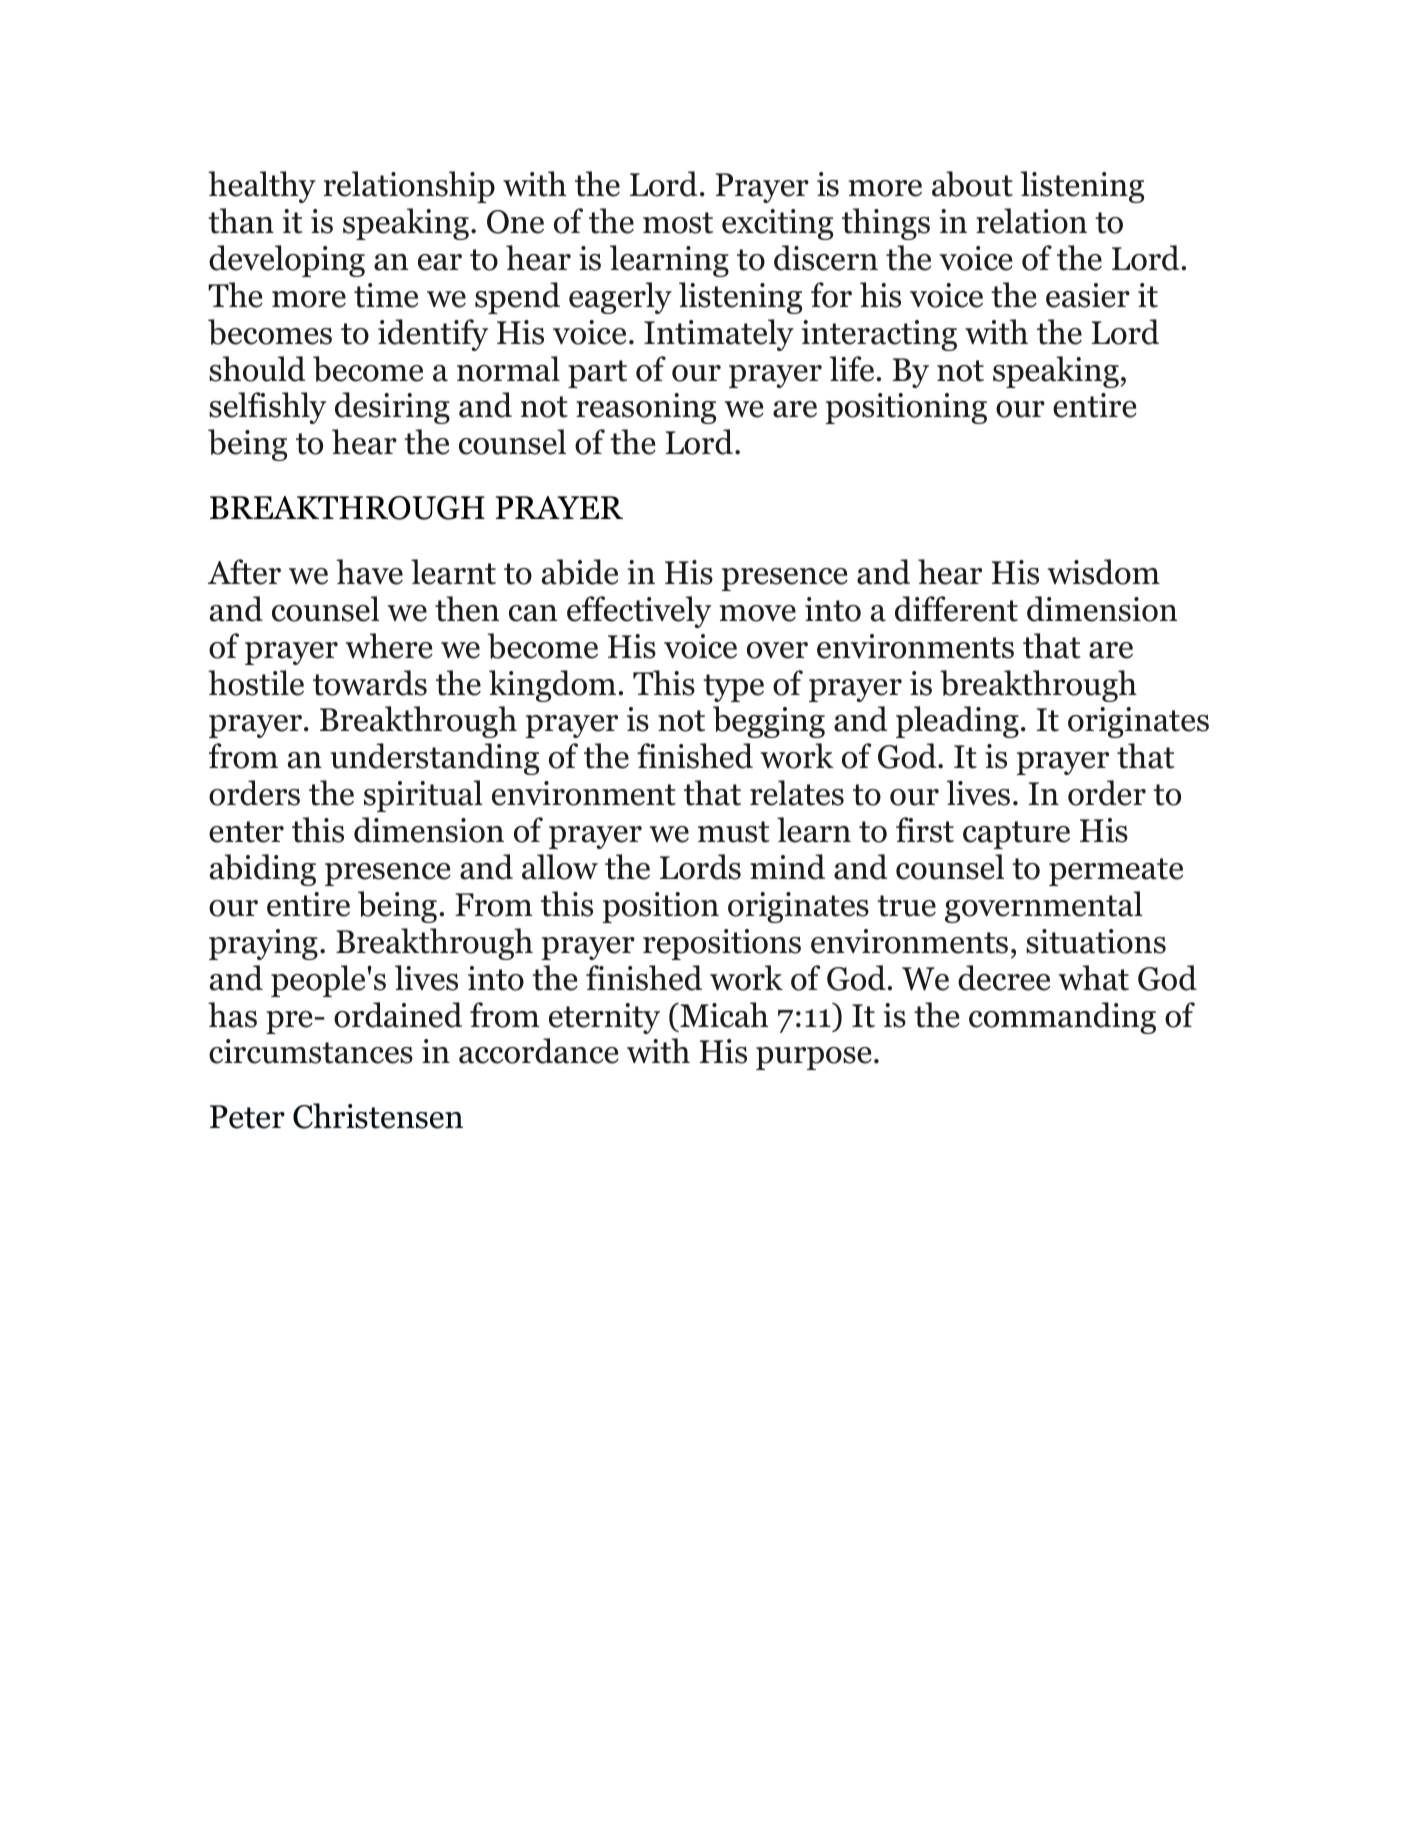 The height and width of the document is (1837, 1419). I want to click on most, so click(678, 223).
